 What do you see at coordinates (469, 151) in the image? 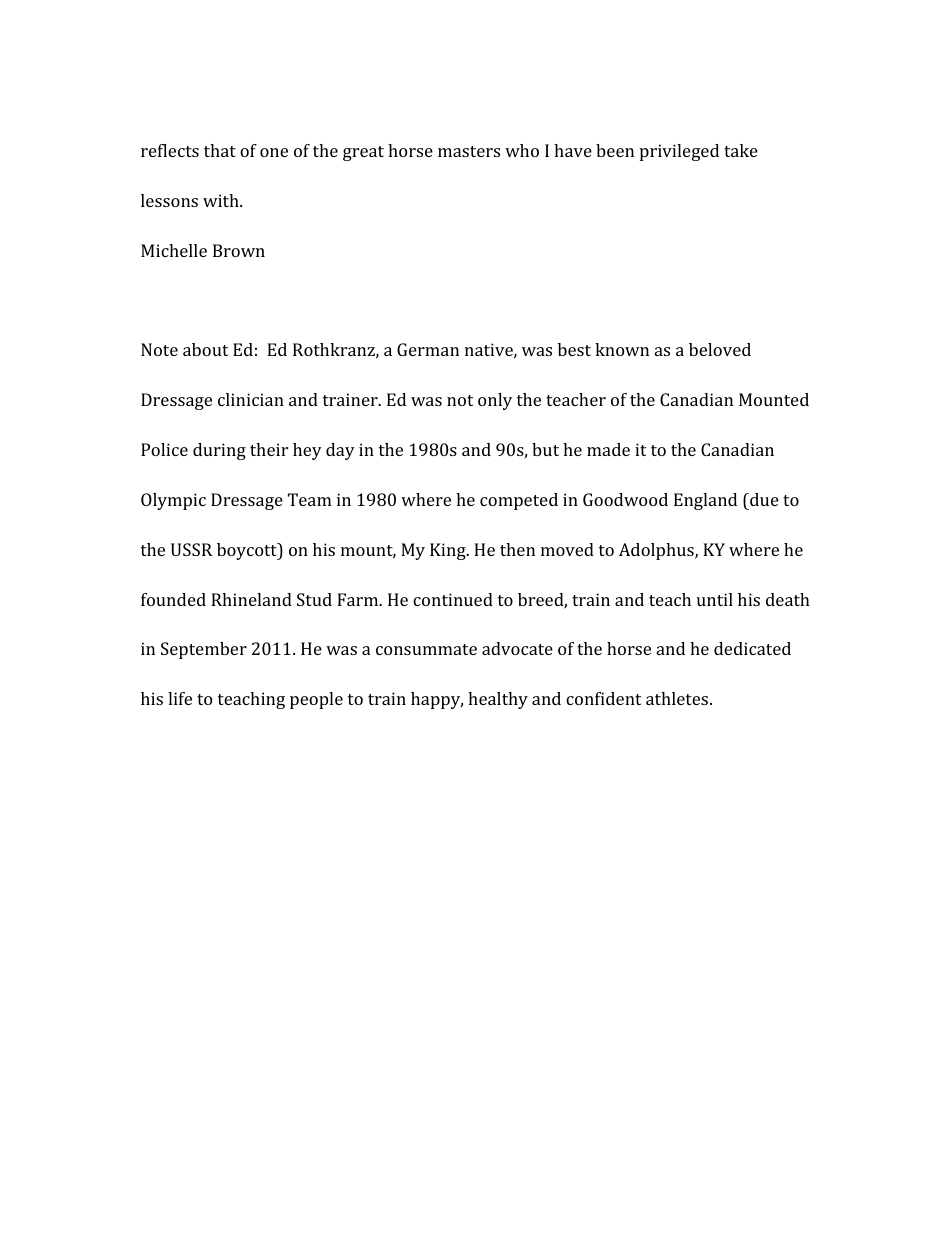
I see `masters` at bounding box center [469, 151].
